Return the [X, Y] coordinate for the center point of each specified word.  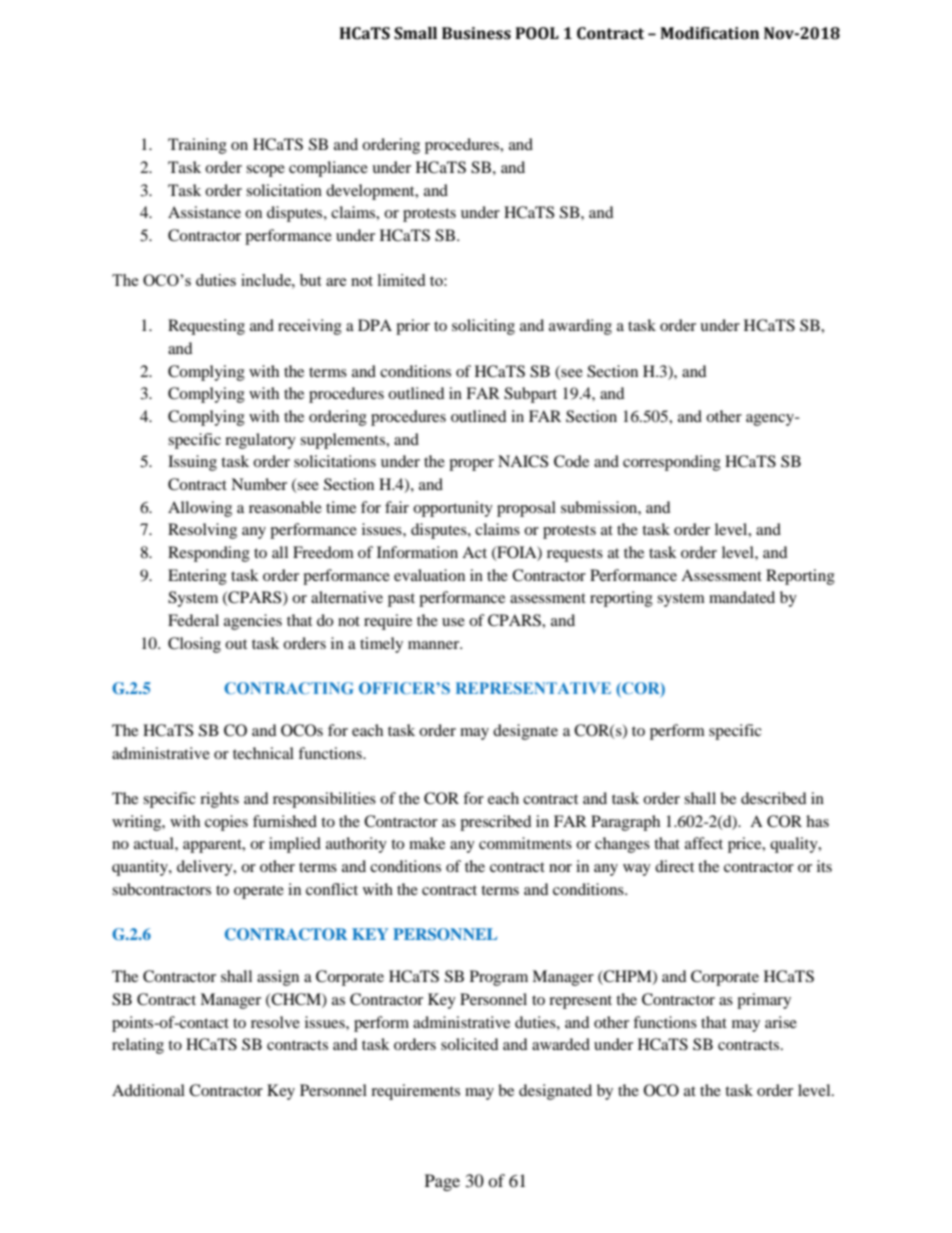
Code [571, 461]
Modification [709, 33]
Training [197, 146]
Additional [148, 1090]
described [774, 798]
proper [471, 465]
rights [219, 800]
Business [476, 33]
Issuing [192, 463]
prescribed [496, 823]
